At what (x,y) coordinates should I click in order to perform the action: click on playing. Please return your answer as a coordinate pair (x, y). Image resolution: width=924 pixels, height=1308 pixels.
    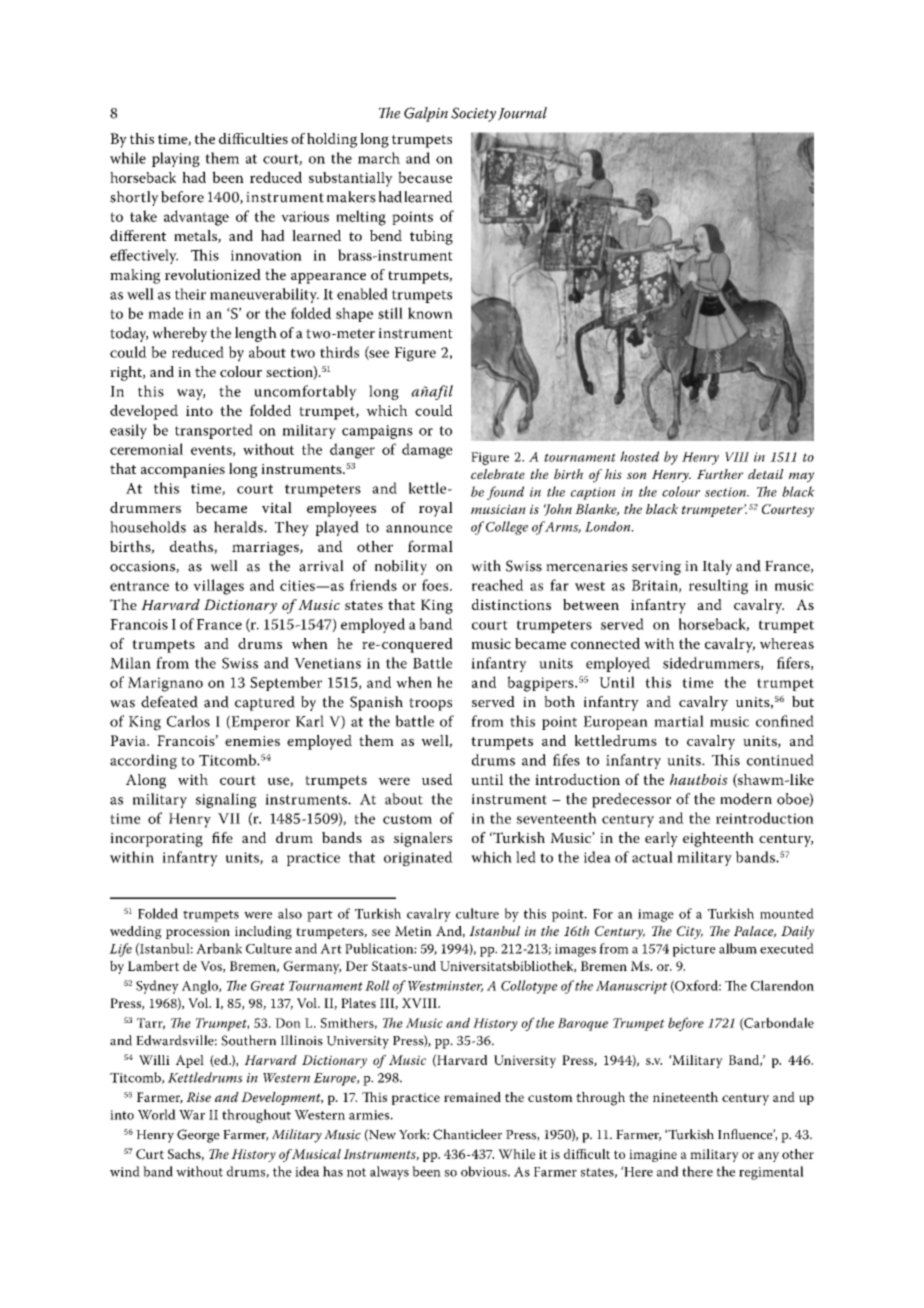
    Looking at the image, I should click on (176, 159).
